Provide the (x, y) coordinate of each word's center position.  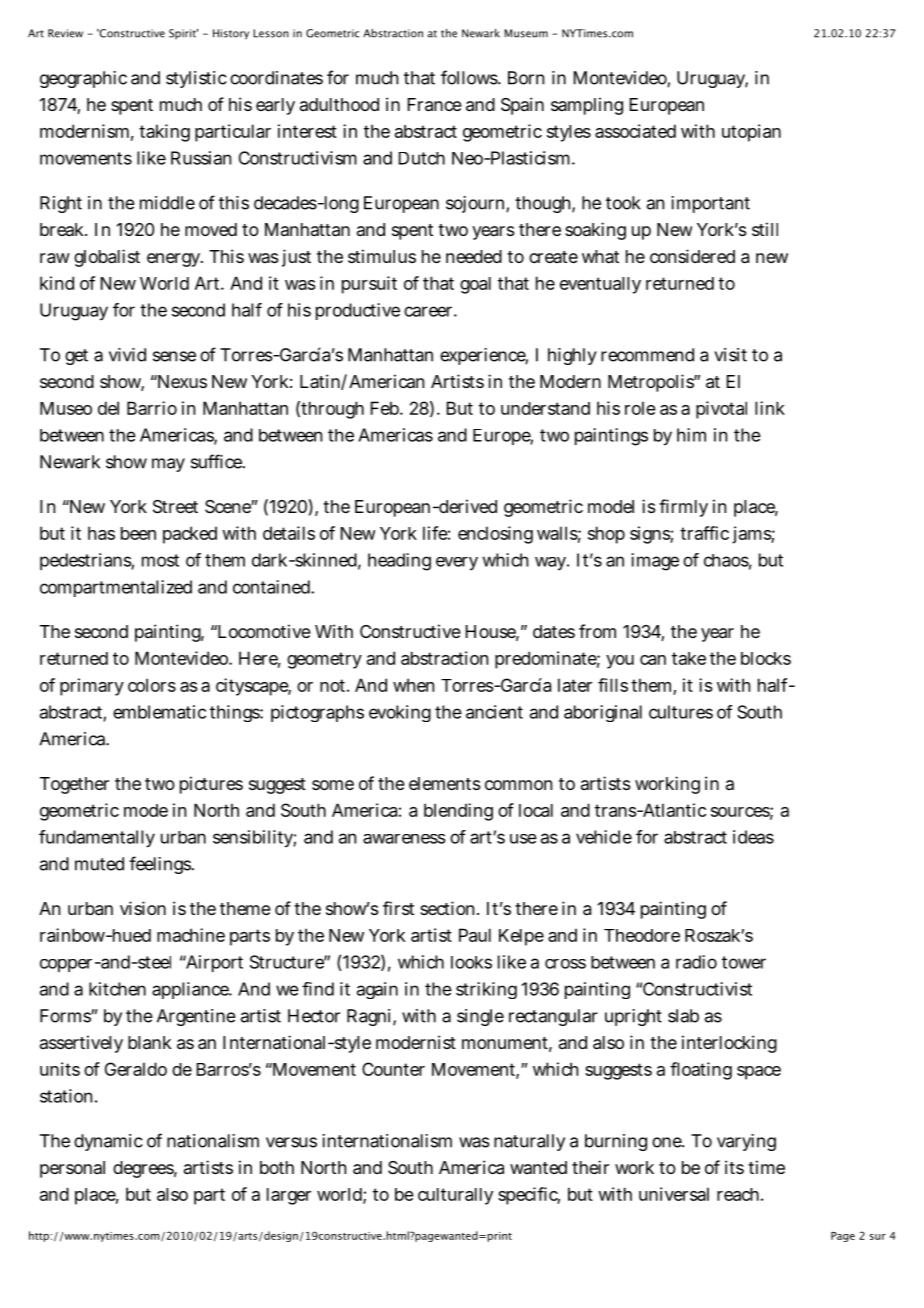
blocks (766, 658)
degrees (145, 1169)
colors (152, 685)
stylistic (196, 79)
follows (471, 77)
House (492, 633)
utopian (751, 133)
